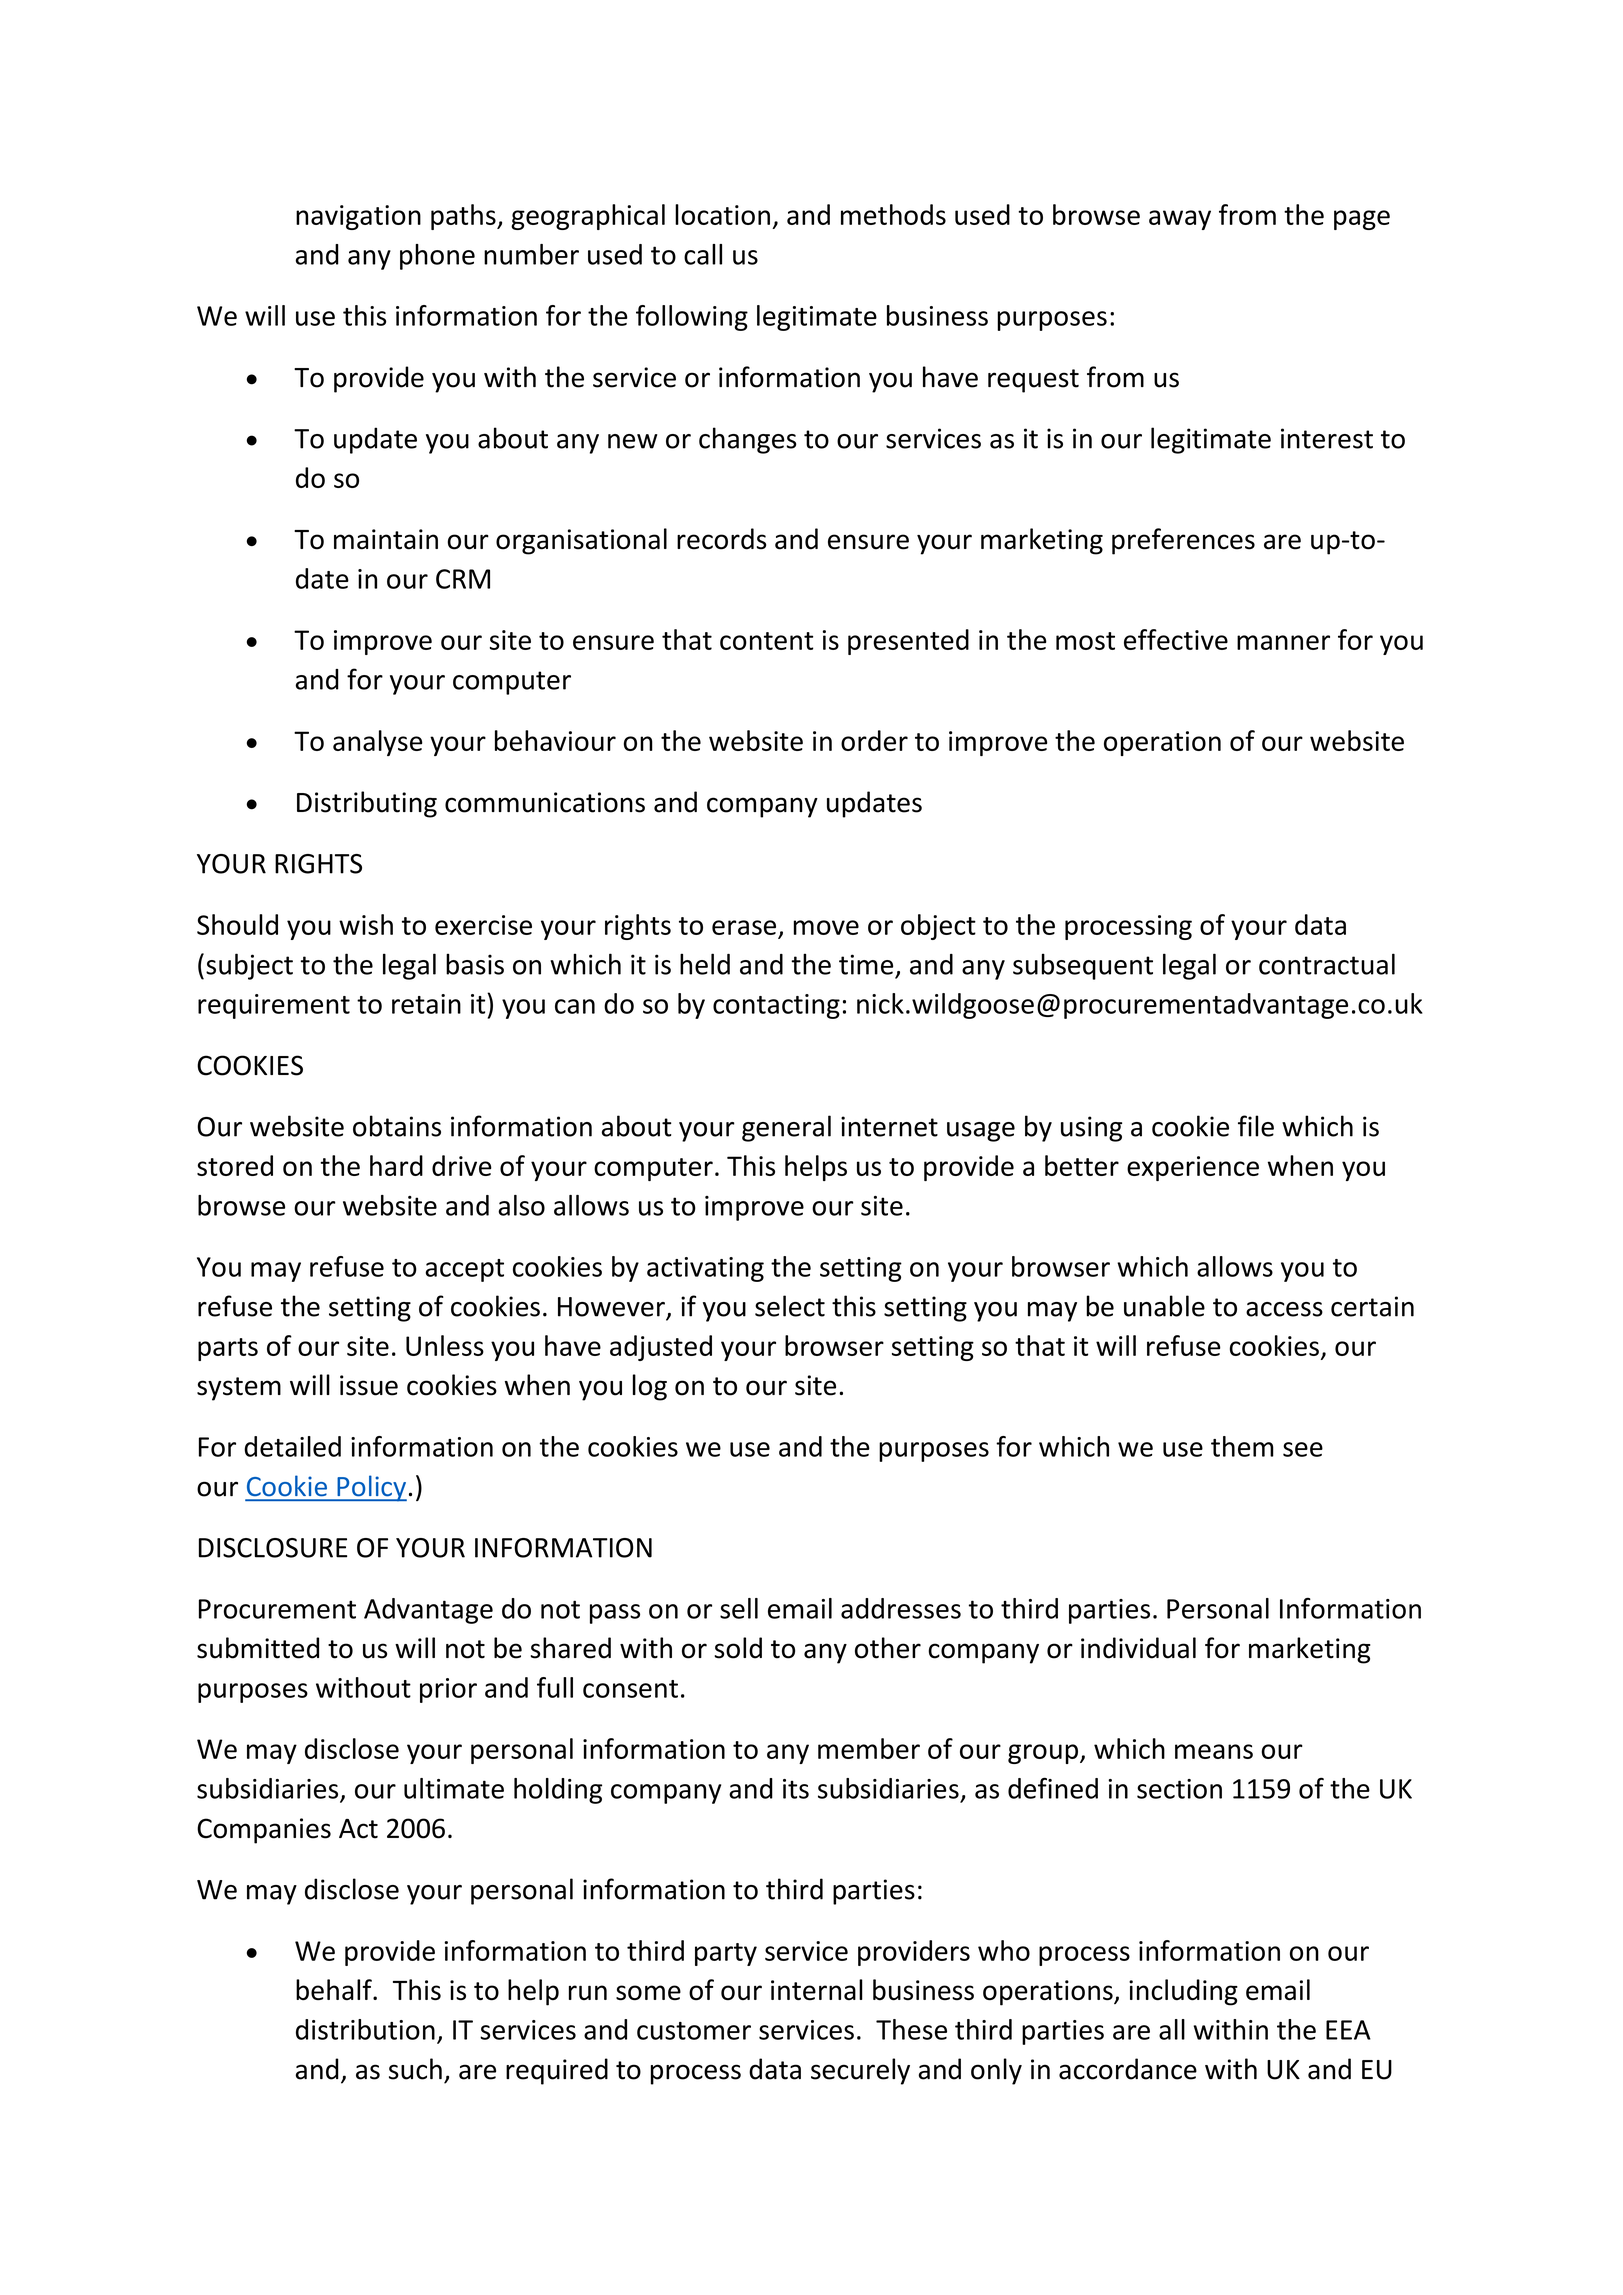 Image resolution: width=1623 pixels, height=2295 pixels. Describe the element at coordinates (367, 804) in the image. I see `Distributing` at that location.
